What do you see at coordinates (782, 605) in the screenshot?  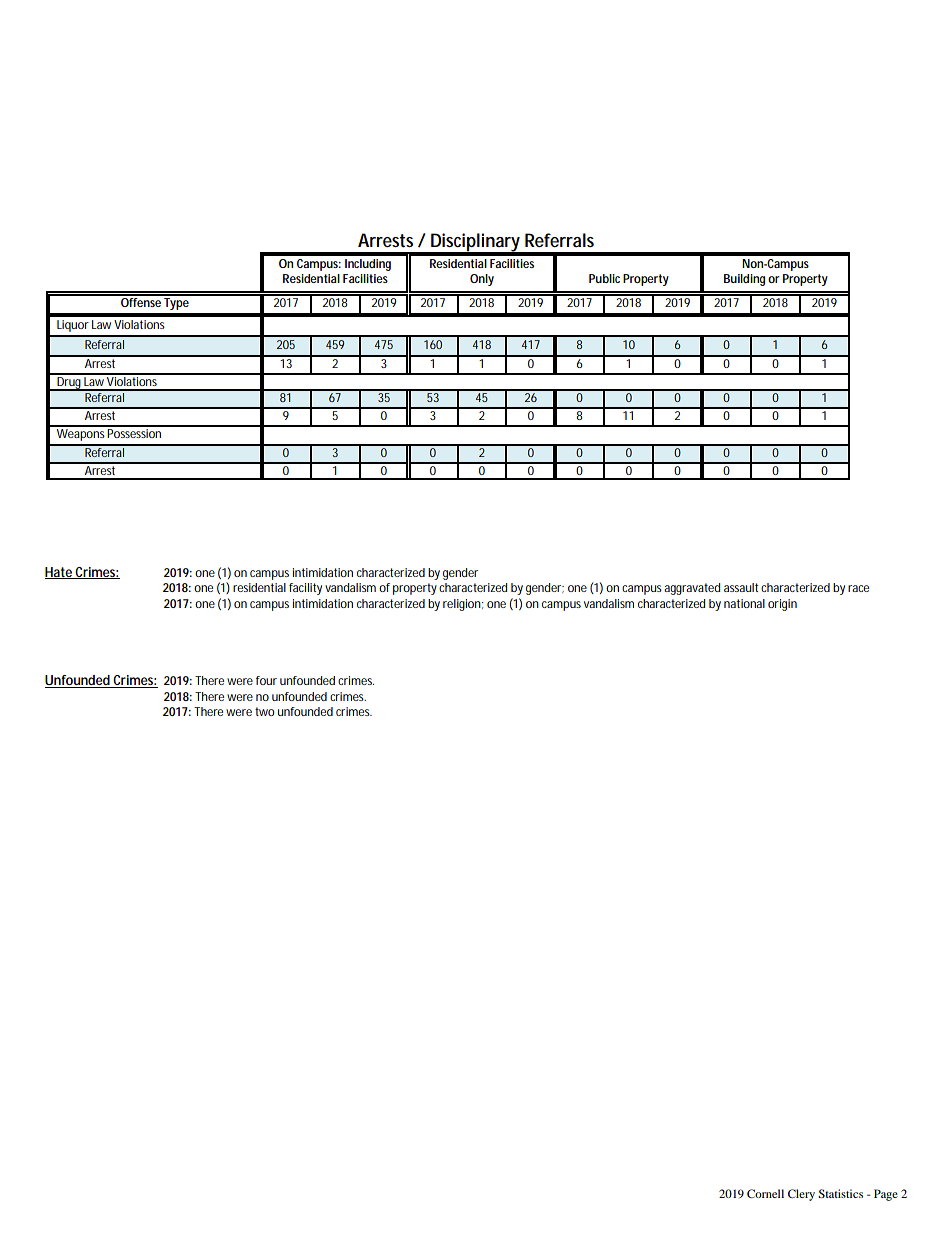 I see `origin` at bounding box center [782, 605].
